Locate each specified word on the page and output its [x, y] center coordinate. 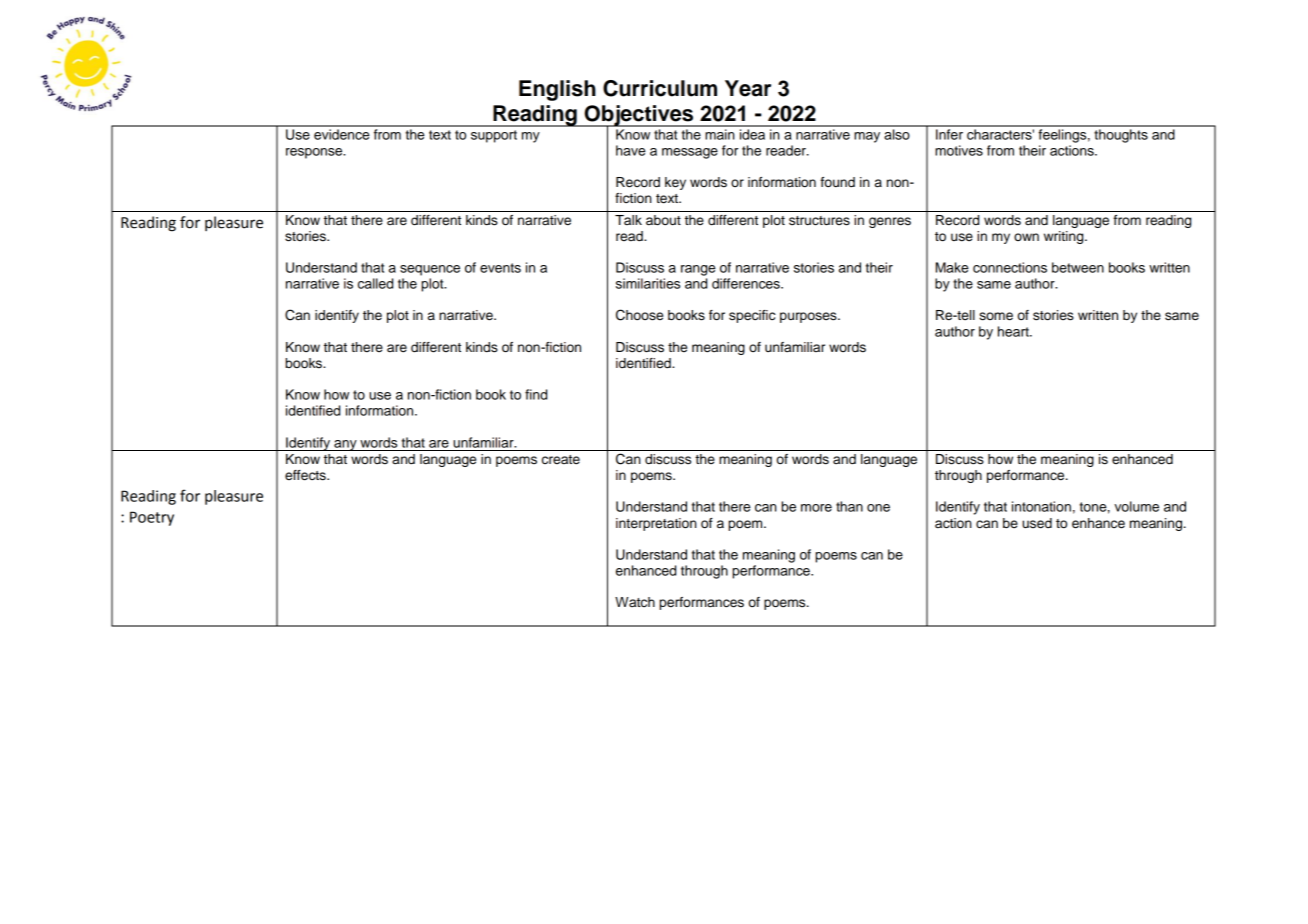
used [1037, 523]
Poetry [152, 518]
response [315, 153]
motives [959, 150]
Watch [635, 602]
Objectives [639, 116]
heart [1014, 331]
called [375, 283]
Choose [639, 315]
